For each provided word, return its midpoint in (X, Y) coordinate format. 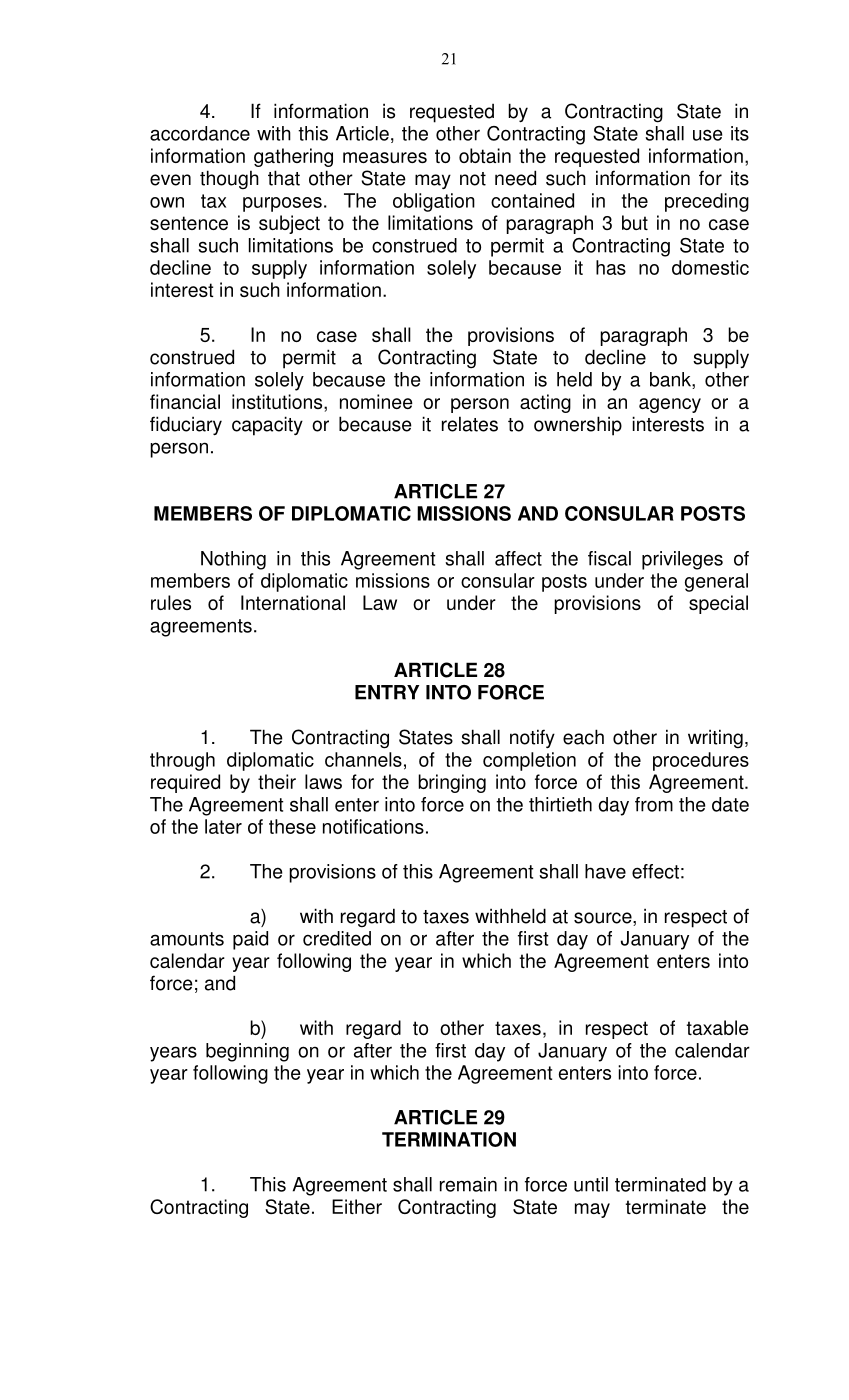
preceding (707, 202)
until (591, 1184)
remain (468, 1184)
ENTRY (387, 692)
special (718, 604)
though (229, 179)
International (293, 602)
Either (357, 1206)
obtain (485, 155)
